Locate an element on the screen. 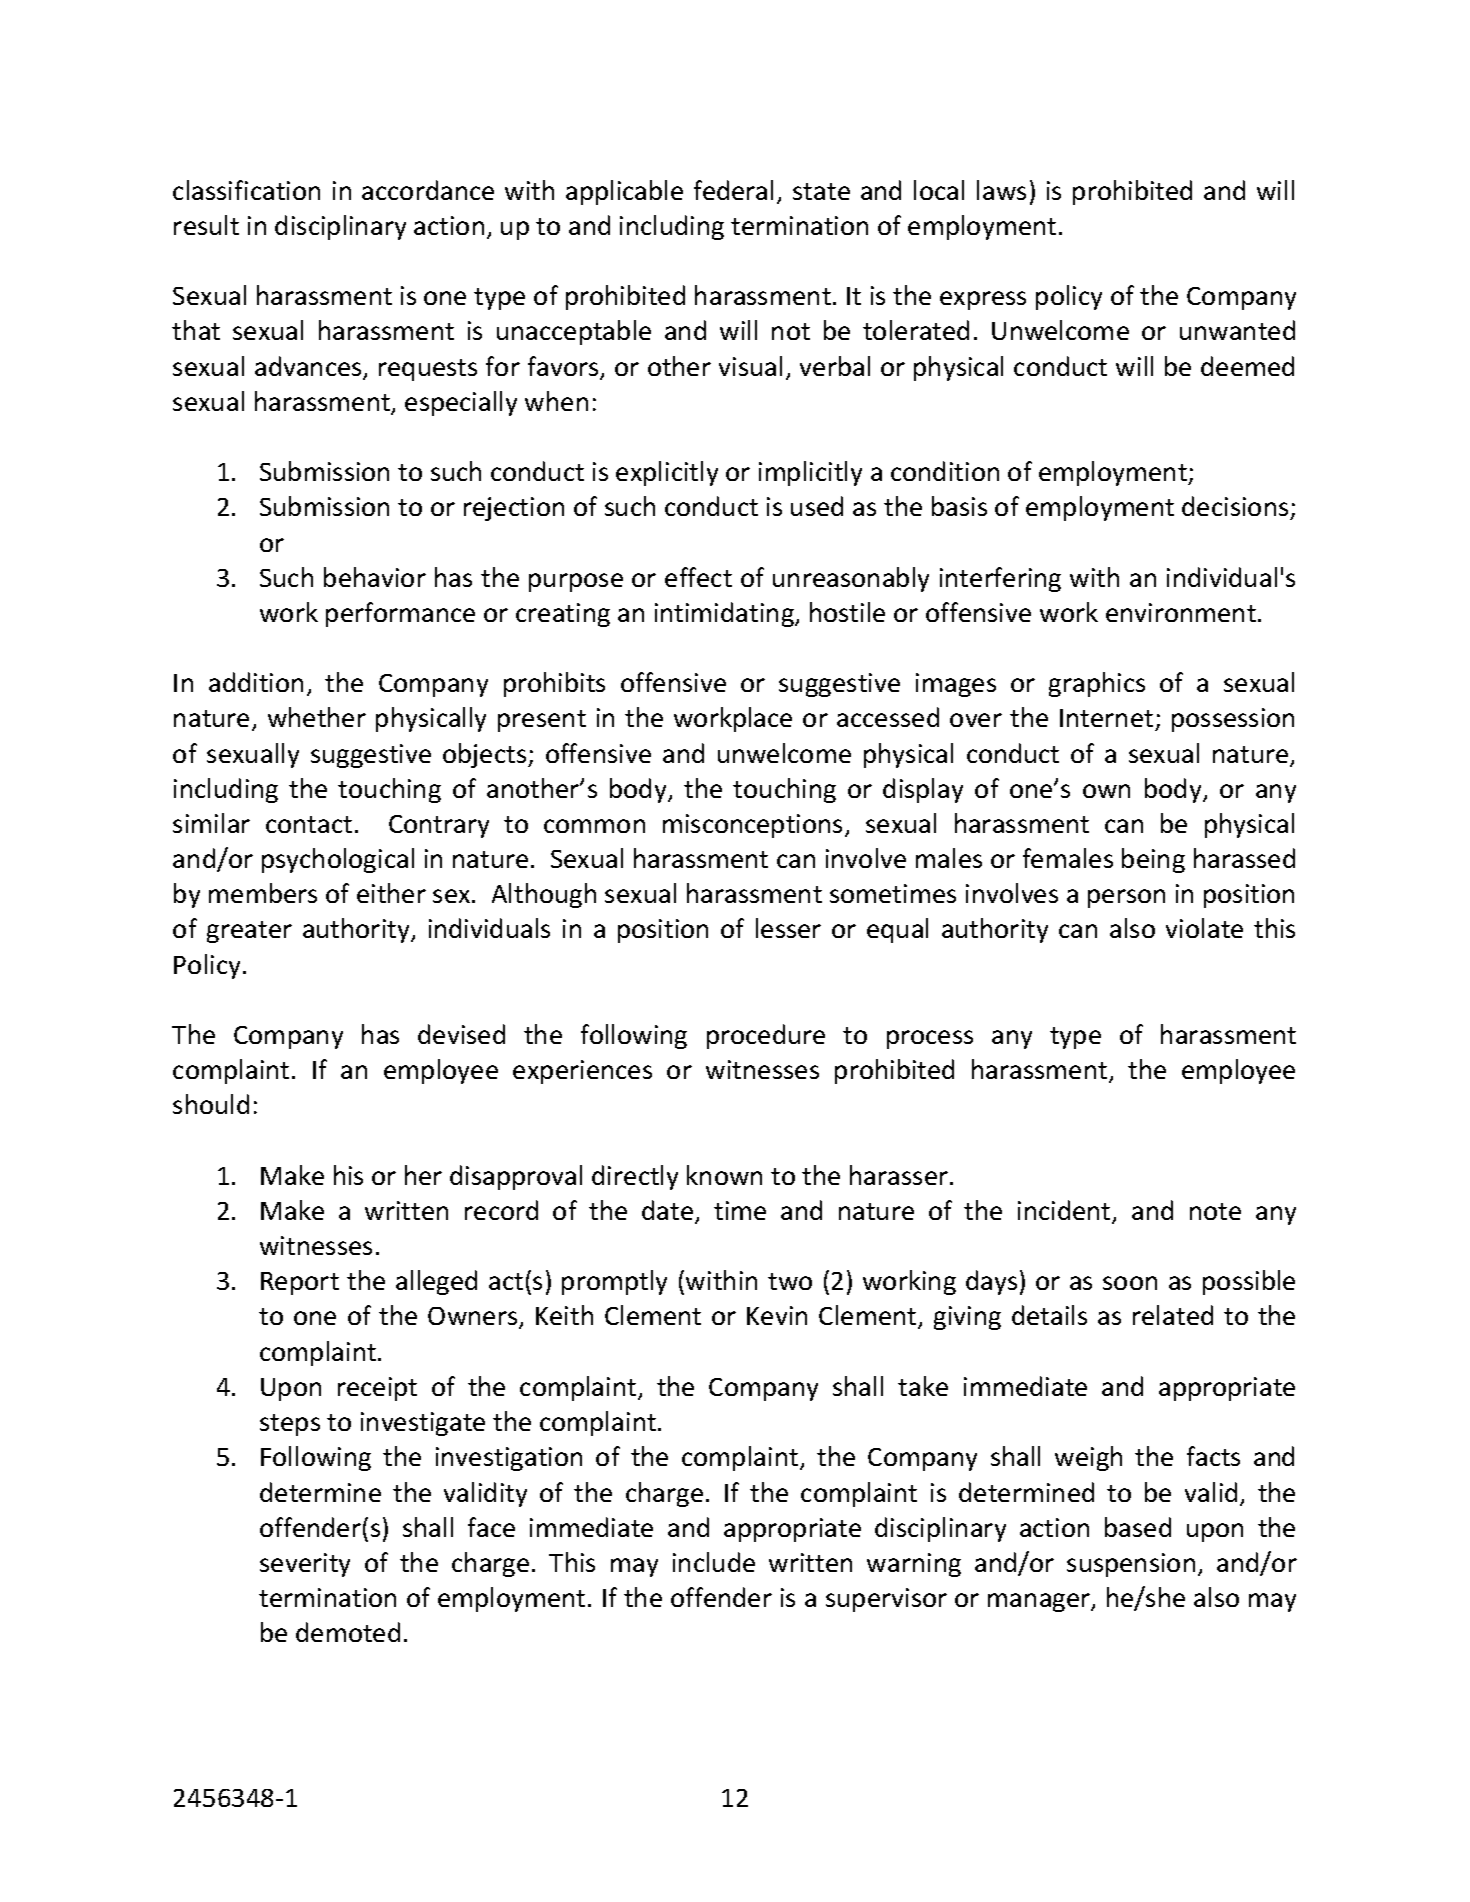 Image resolution: width=1470 pixels, height=1902 pixels. soon is located at coordinates (1130, 1283).
